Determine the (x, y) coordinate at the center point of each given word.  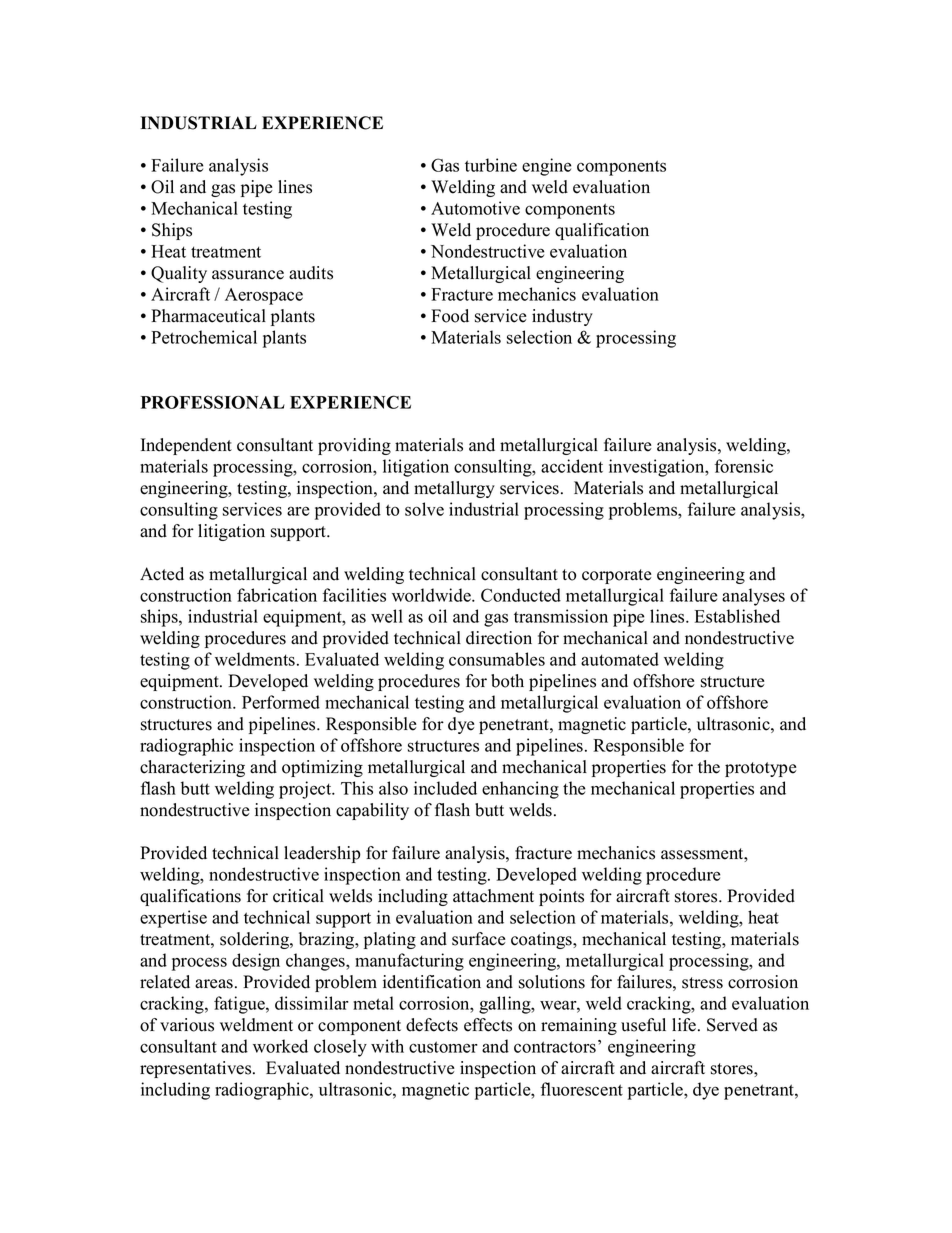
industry (562, 317)
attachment (493, 896)
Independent (186, 446)
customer (443, 1047)
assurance (248, 275)
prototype (760, 769)
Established (737, 616)
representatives (197, 1069)
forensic (744, 466)
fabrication (277, 595)
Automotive (475, 208)
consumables (497, 659)
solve (424, 509)
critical (298, 896)
